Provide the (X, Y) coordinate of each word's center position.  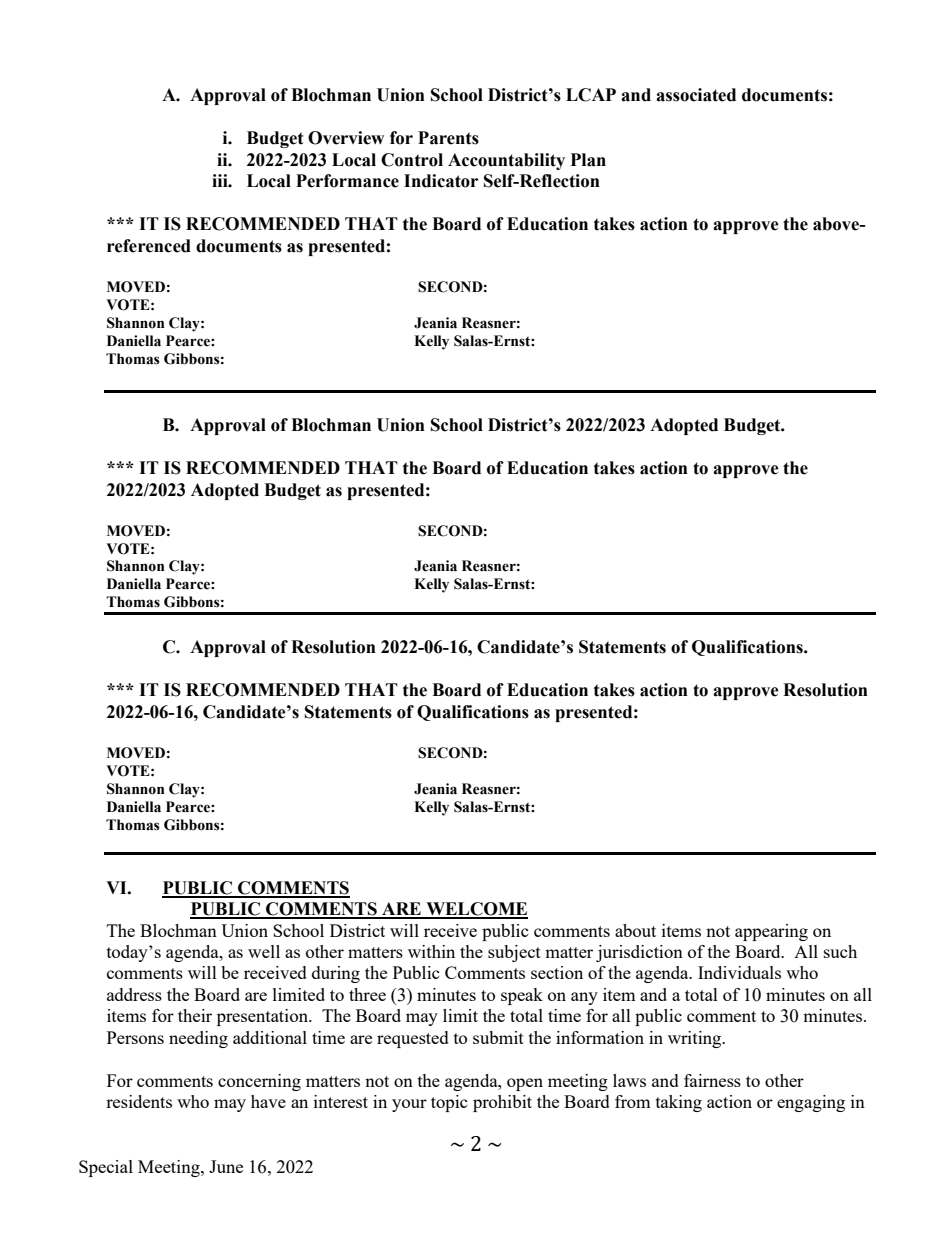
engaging (811, 1103)
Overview (346, 138)
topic (449, 1103)
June (226, 1166)
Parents (448, 138)
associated (696, 95)
